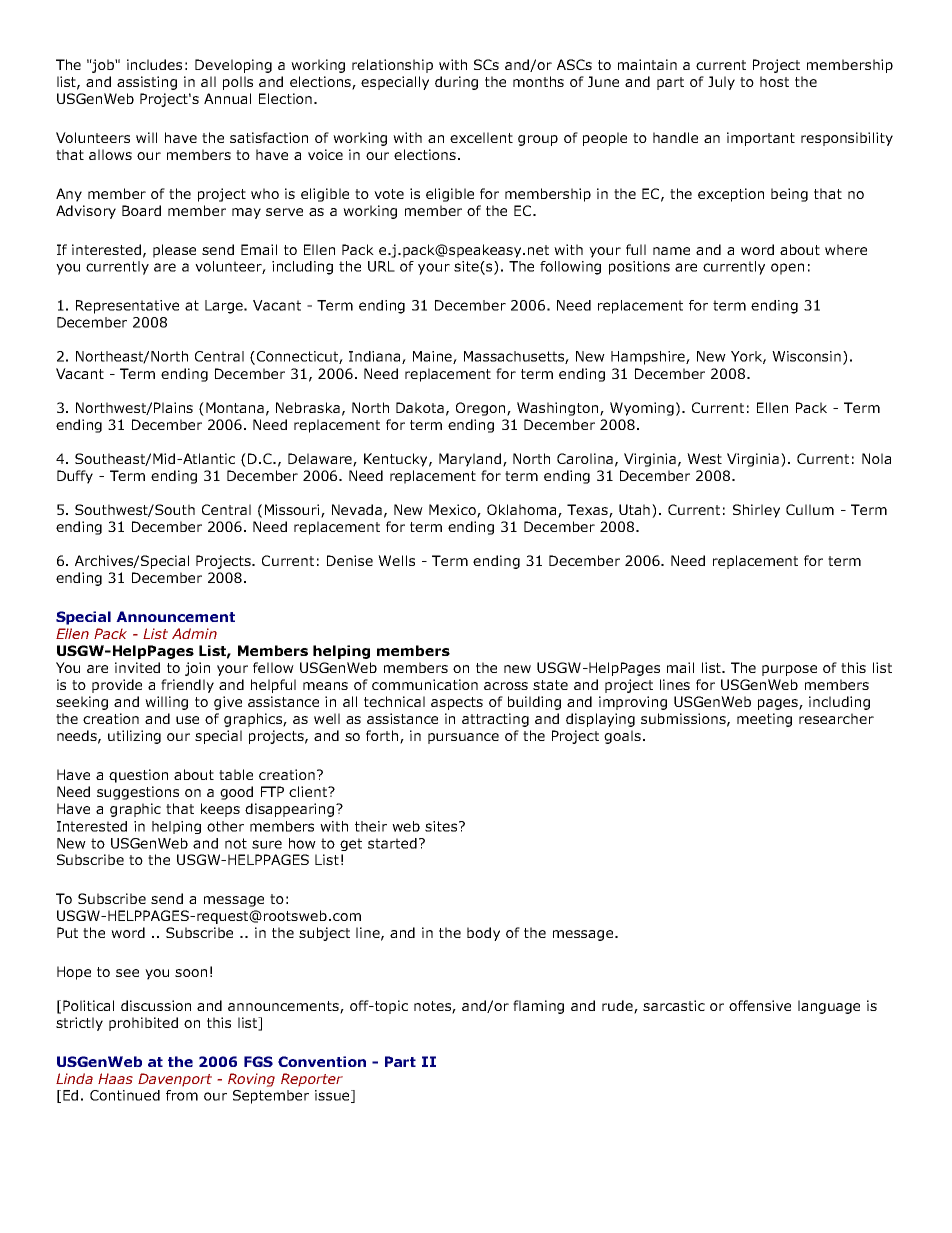 This document has width=952, height=1233. Describe the element at coordinates (376, 357) in the document. I see `Indiana` at that location.
